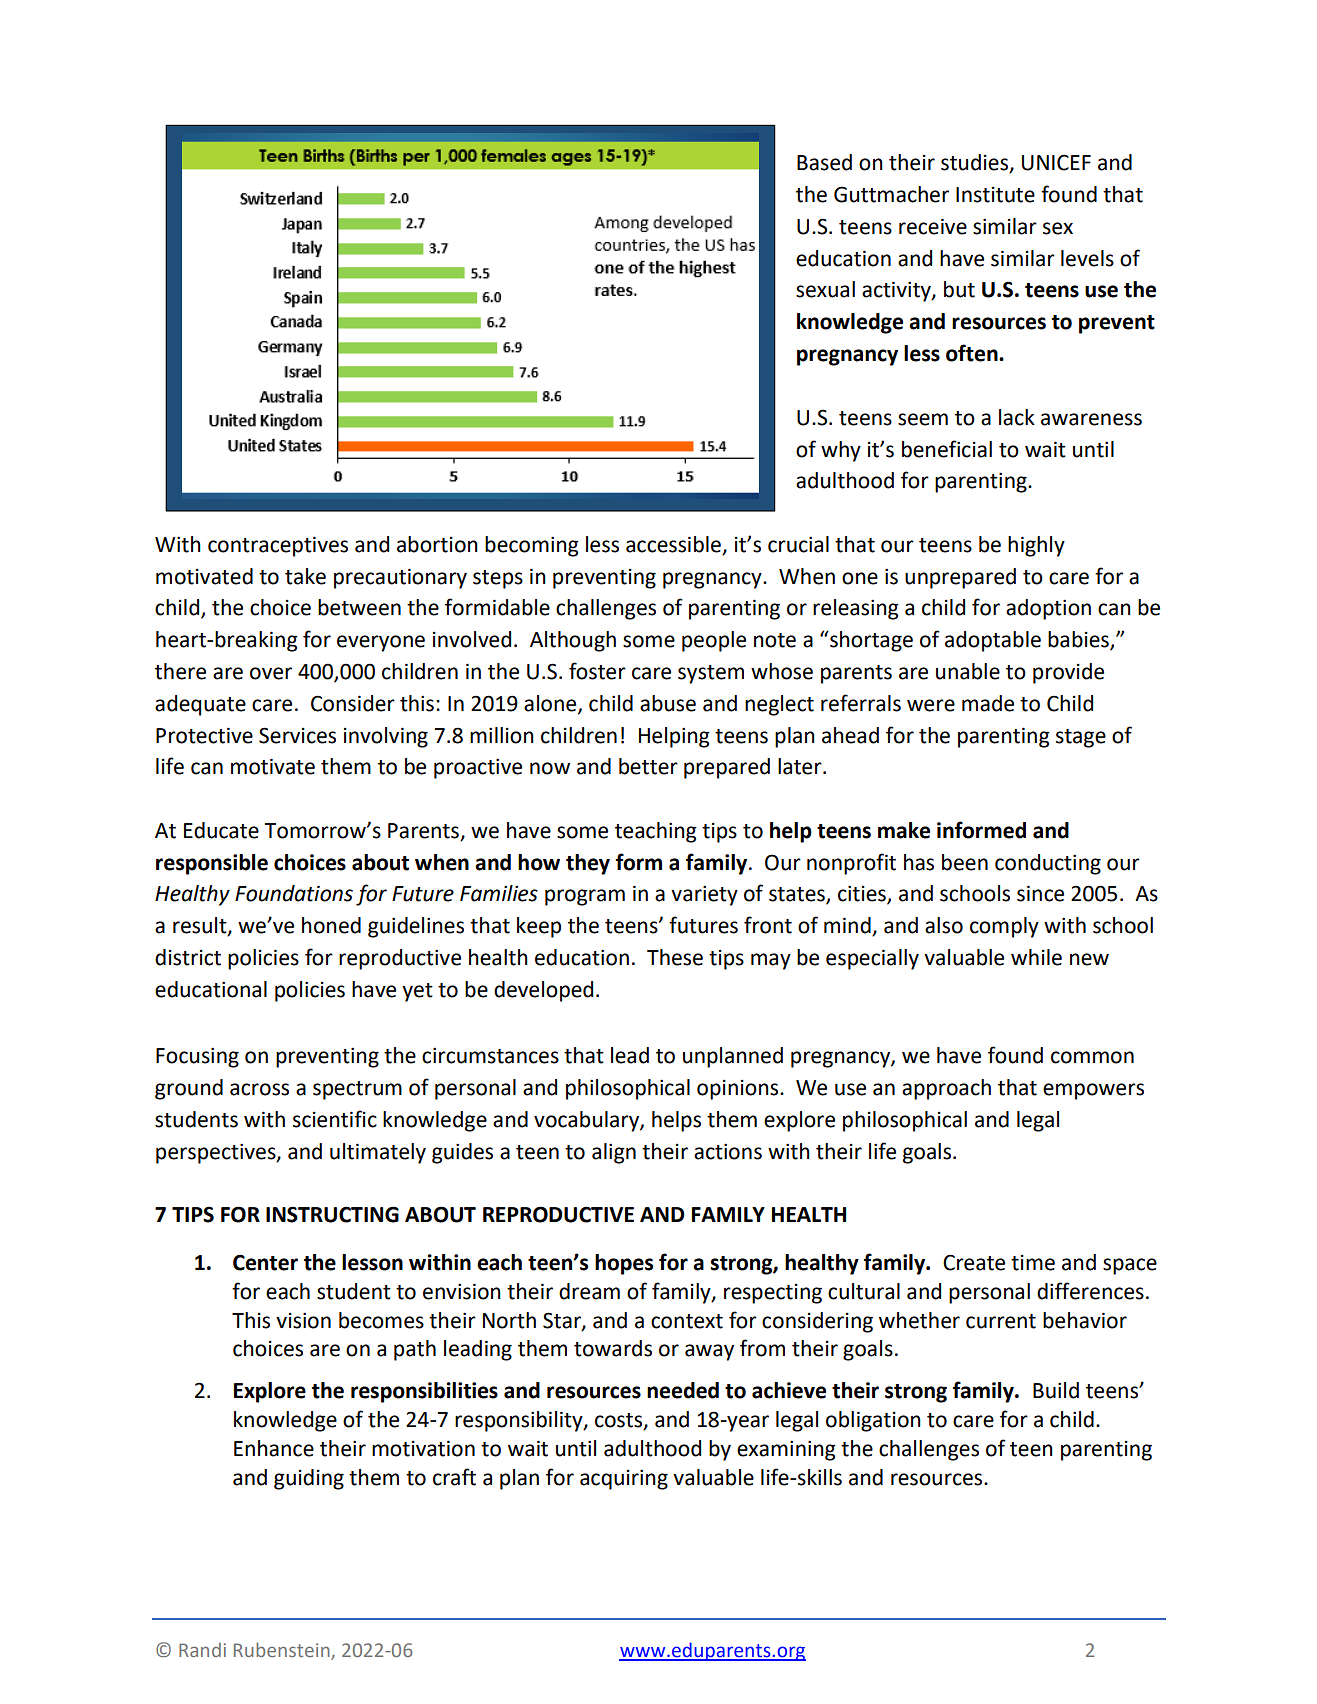 The width and height of the screenshot is (1317, 1704). I want to click on scientific, so click(335, 1119).
